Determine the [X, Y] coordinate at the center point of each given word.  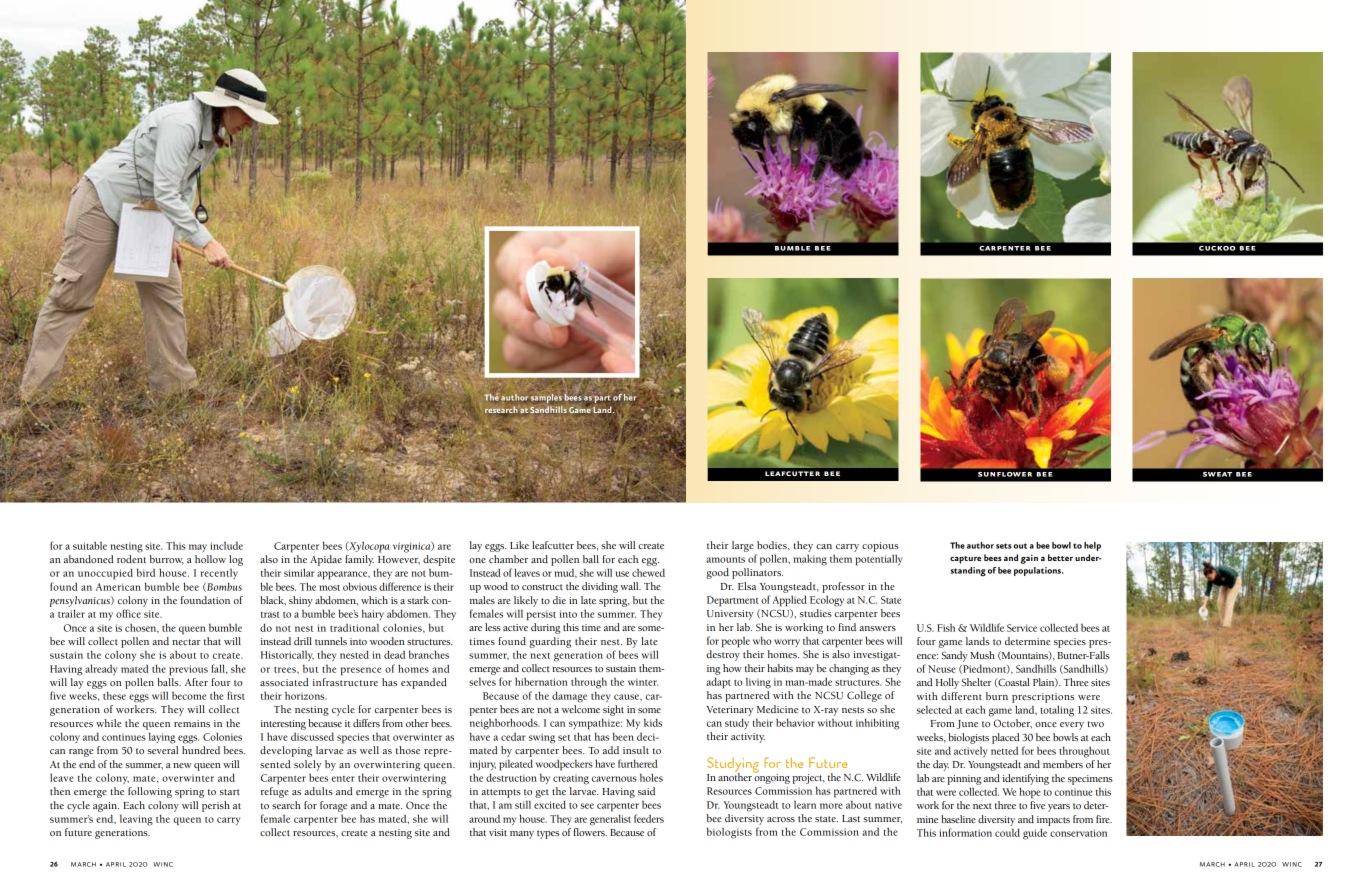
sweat [1217, 474]
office [128, 613]
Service [1022, 628]
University [730, 615]
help [1092, 546]
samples [546, 398]
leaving [136, 820]
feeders [649, 818]
